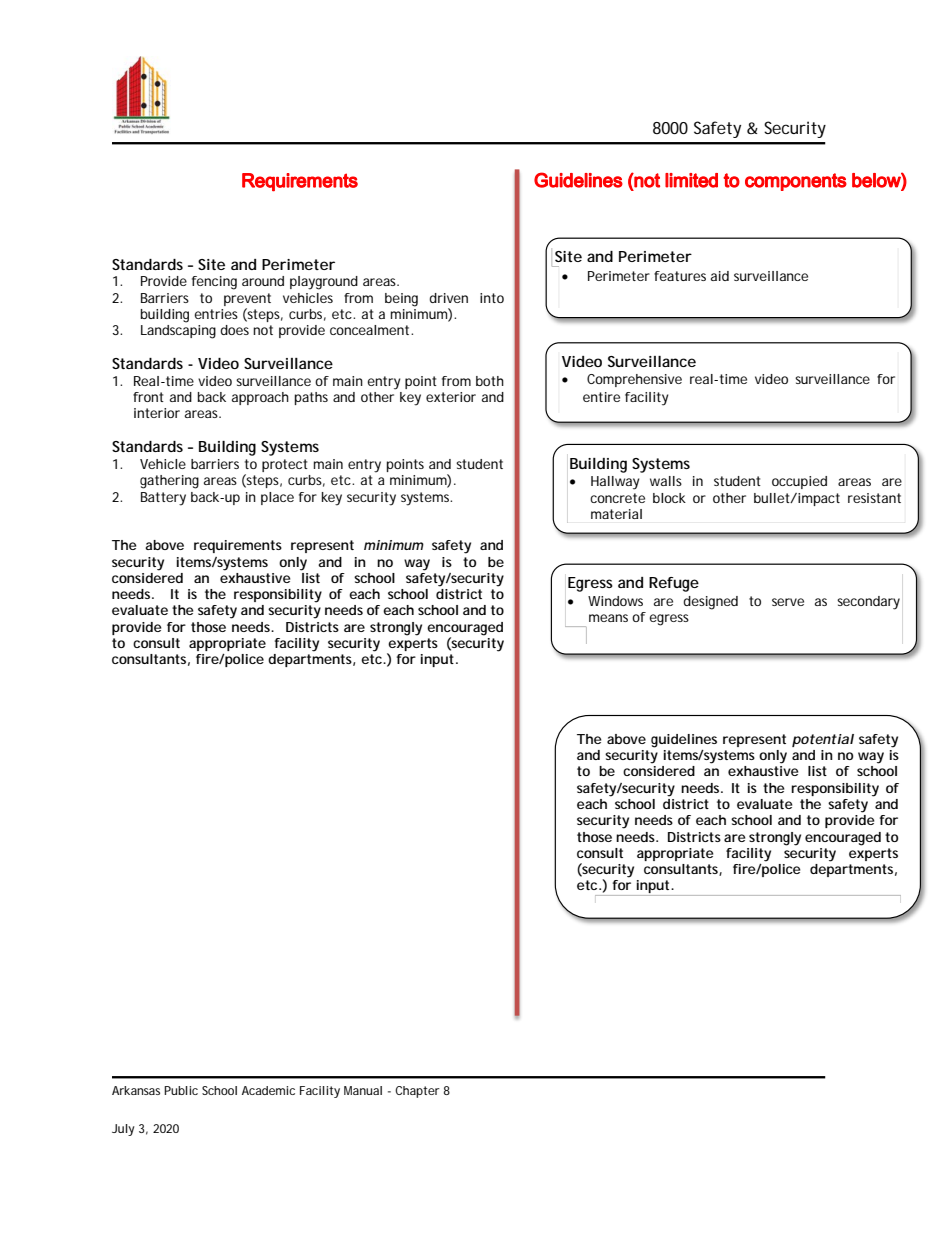 This document has height=1233, width=952. Describe the element at coordinates (417, 1092) in the document. I see `Chapter` at that location.
